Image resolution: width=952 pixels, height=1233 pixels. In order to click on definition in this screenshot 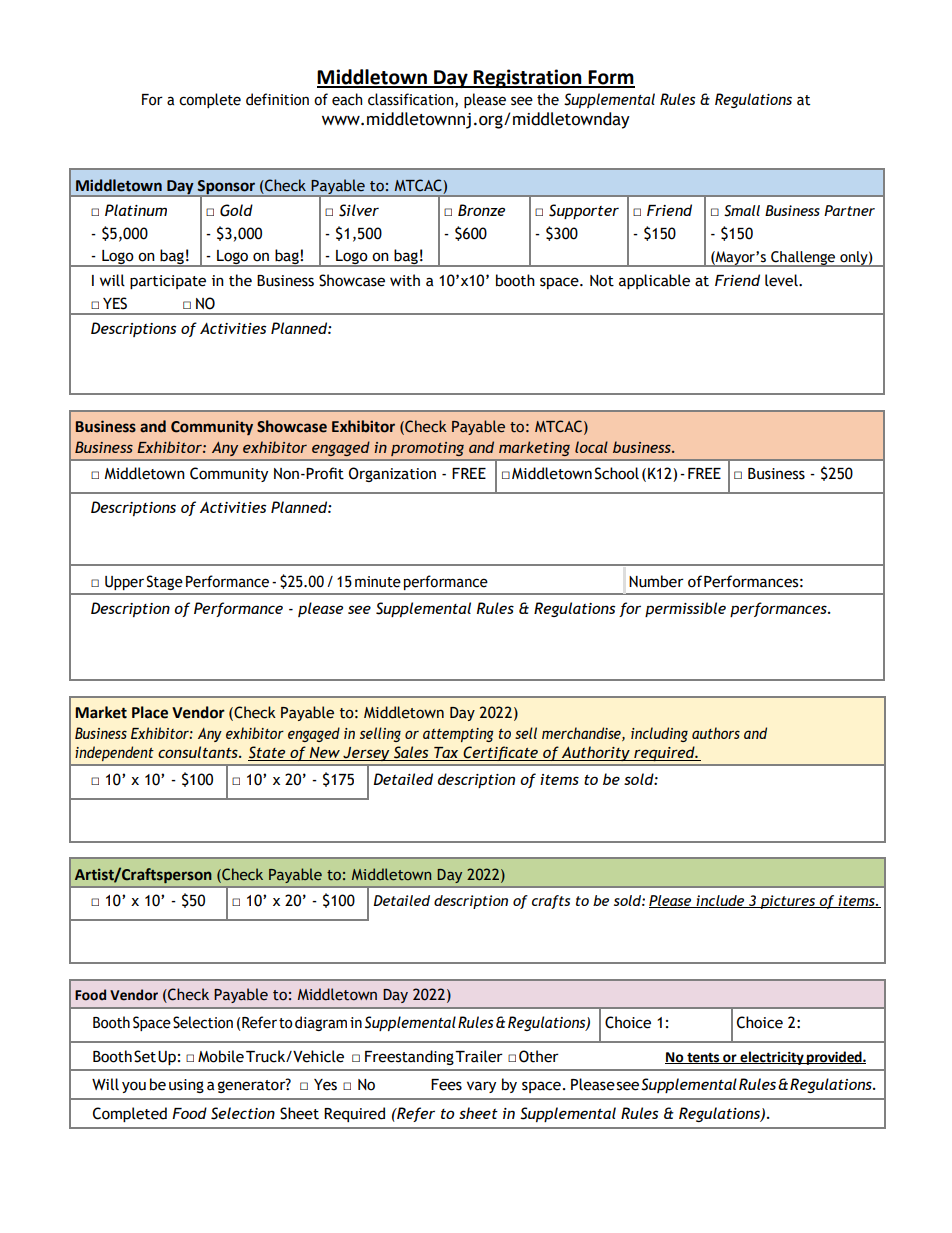, I will do `click(277, 99)`.
